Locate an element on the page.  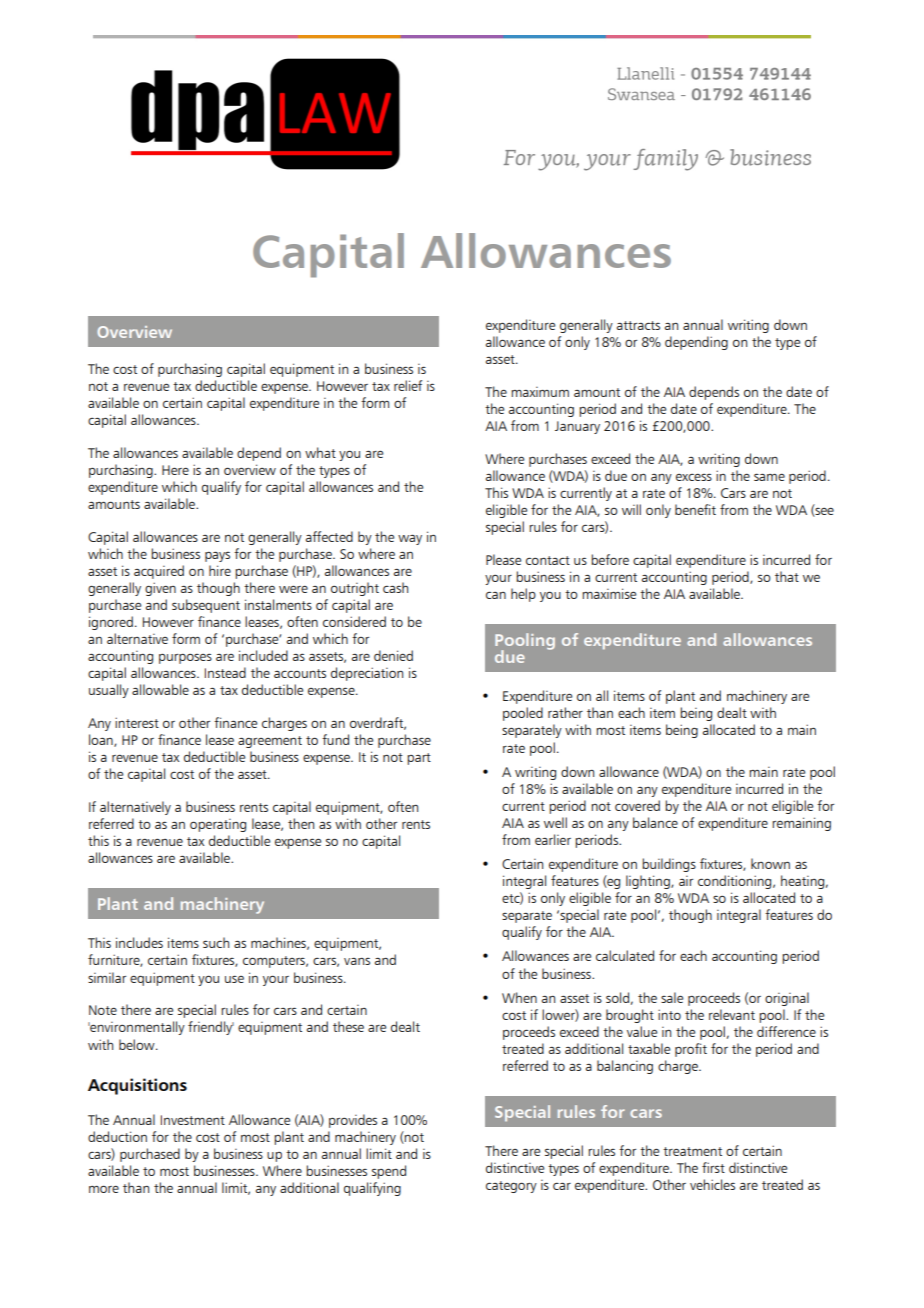
part is located at coordinates (419, 759).
